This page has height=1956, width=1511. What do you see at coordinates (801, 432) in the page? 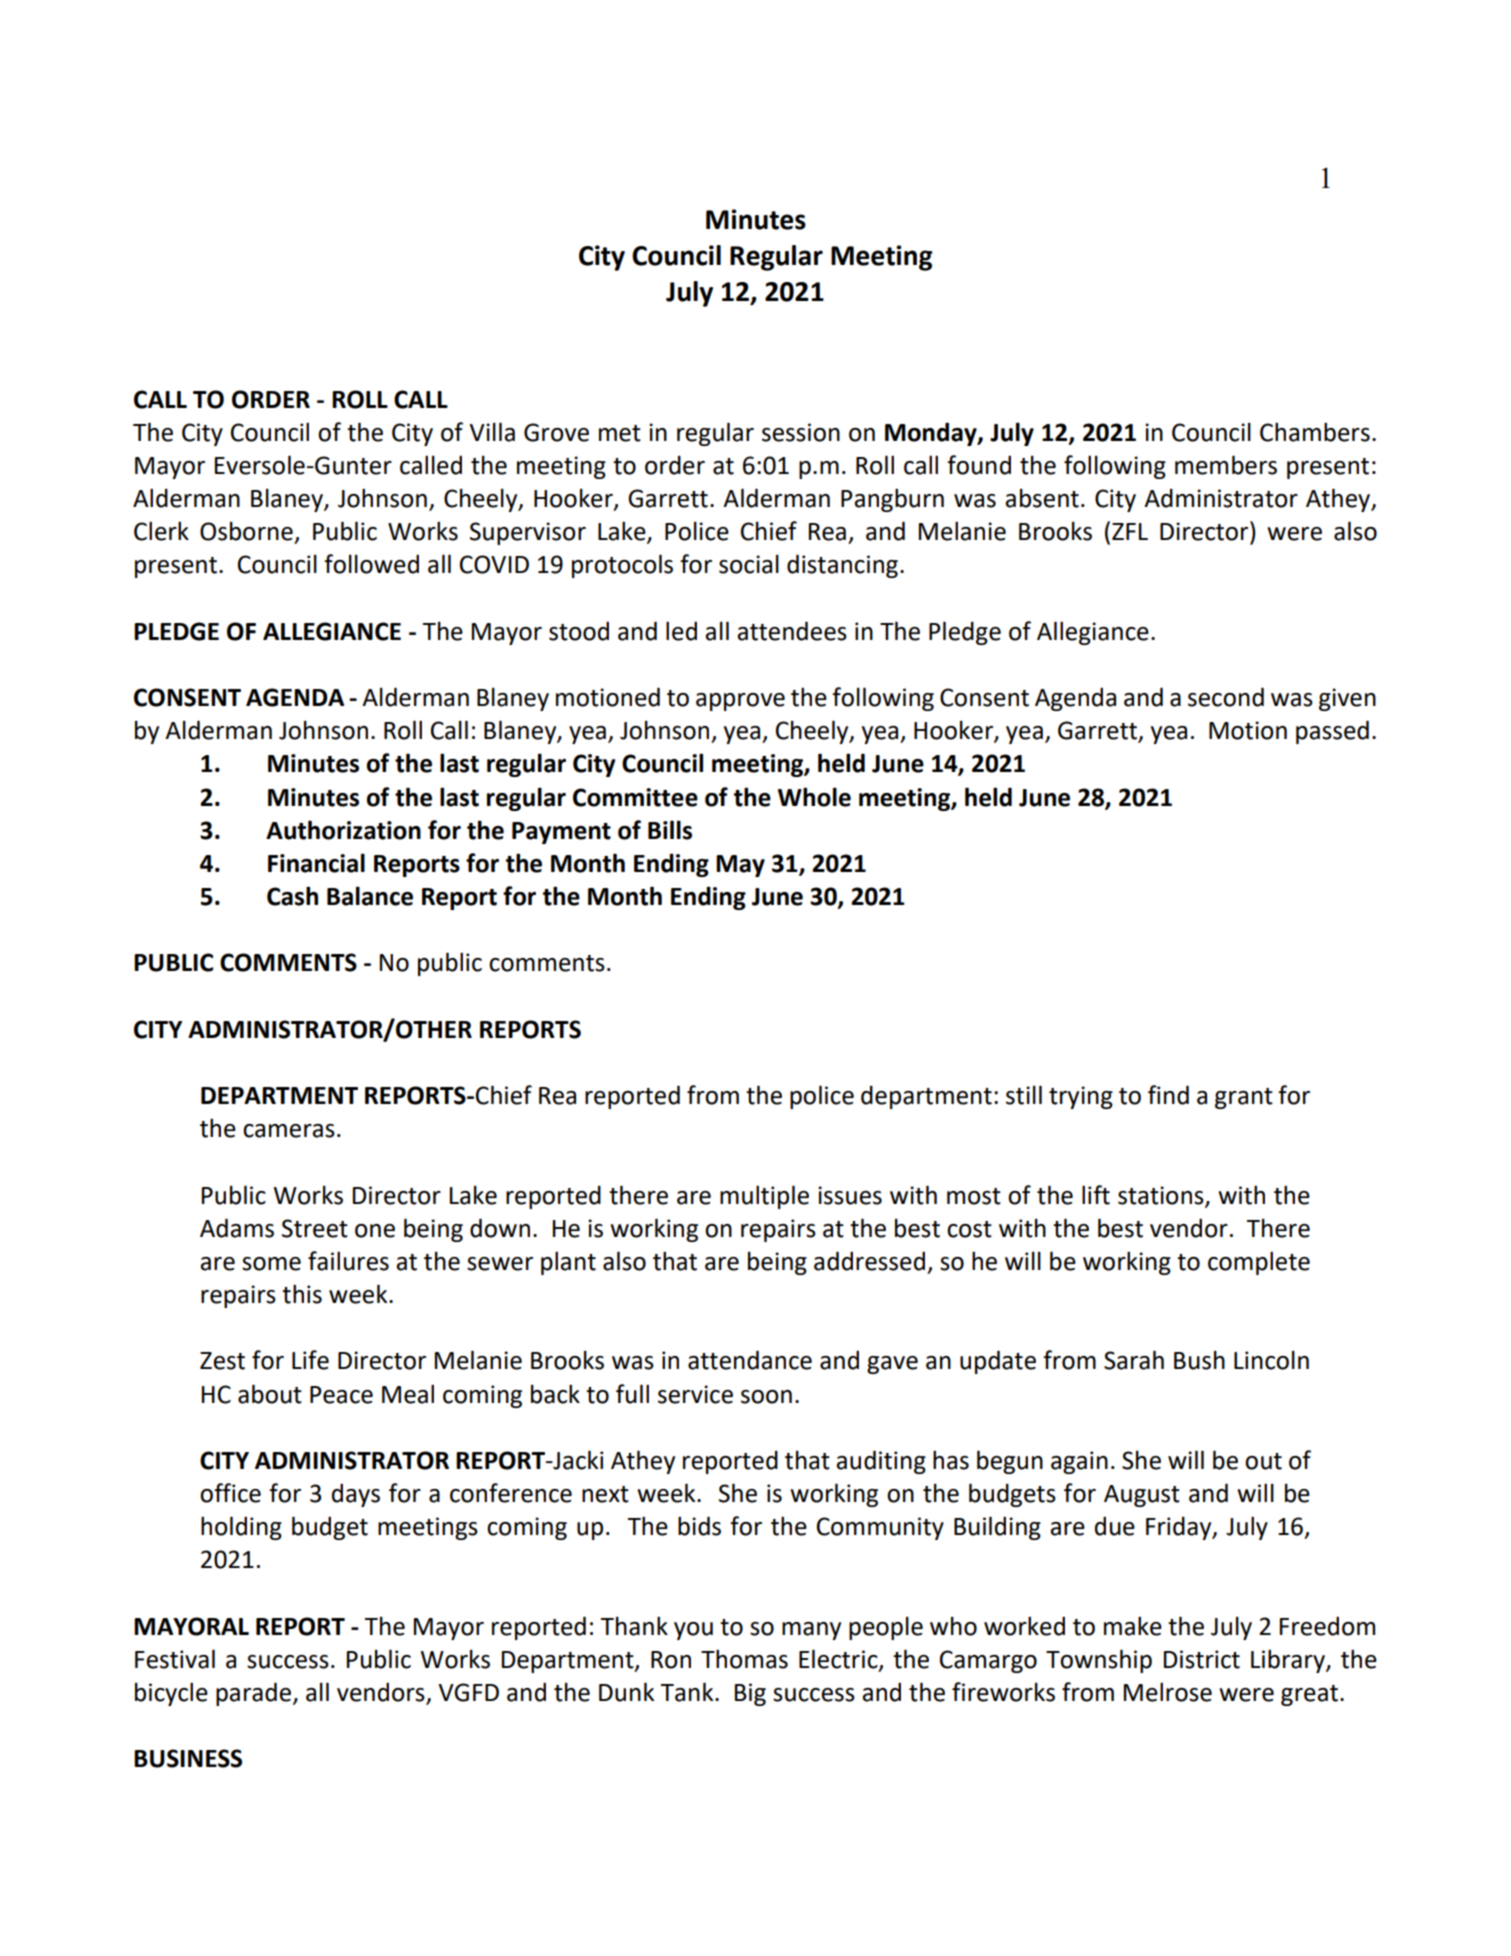
I see `session` at bounding box center [801, 432].
